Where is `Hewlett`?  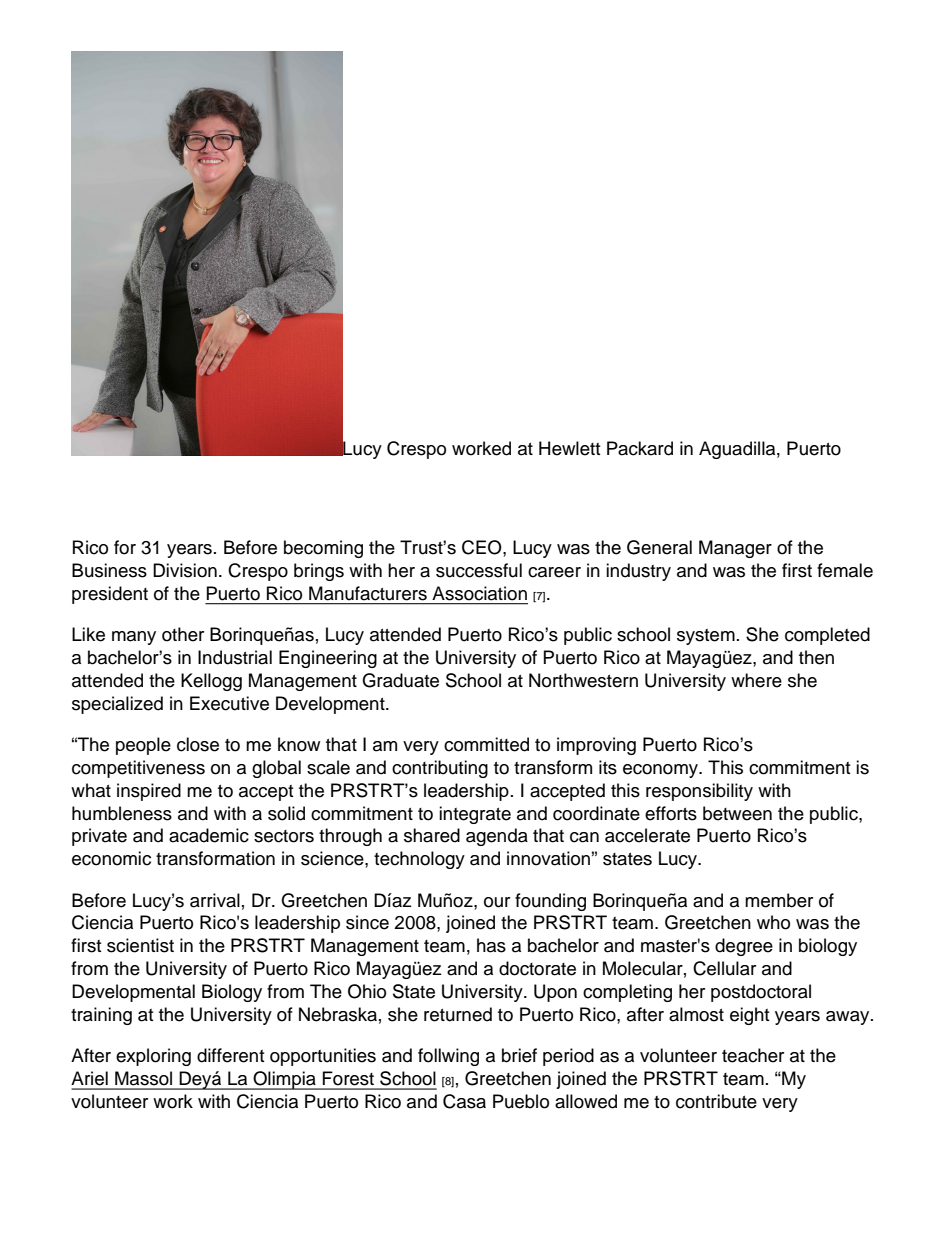
Hewlett is located at coordinates (569, 448).
